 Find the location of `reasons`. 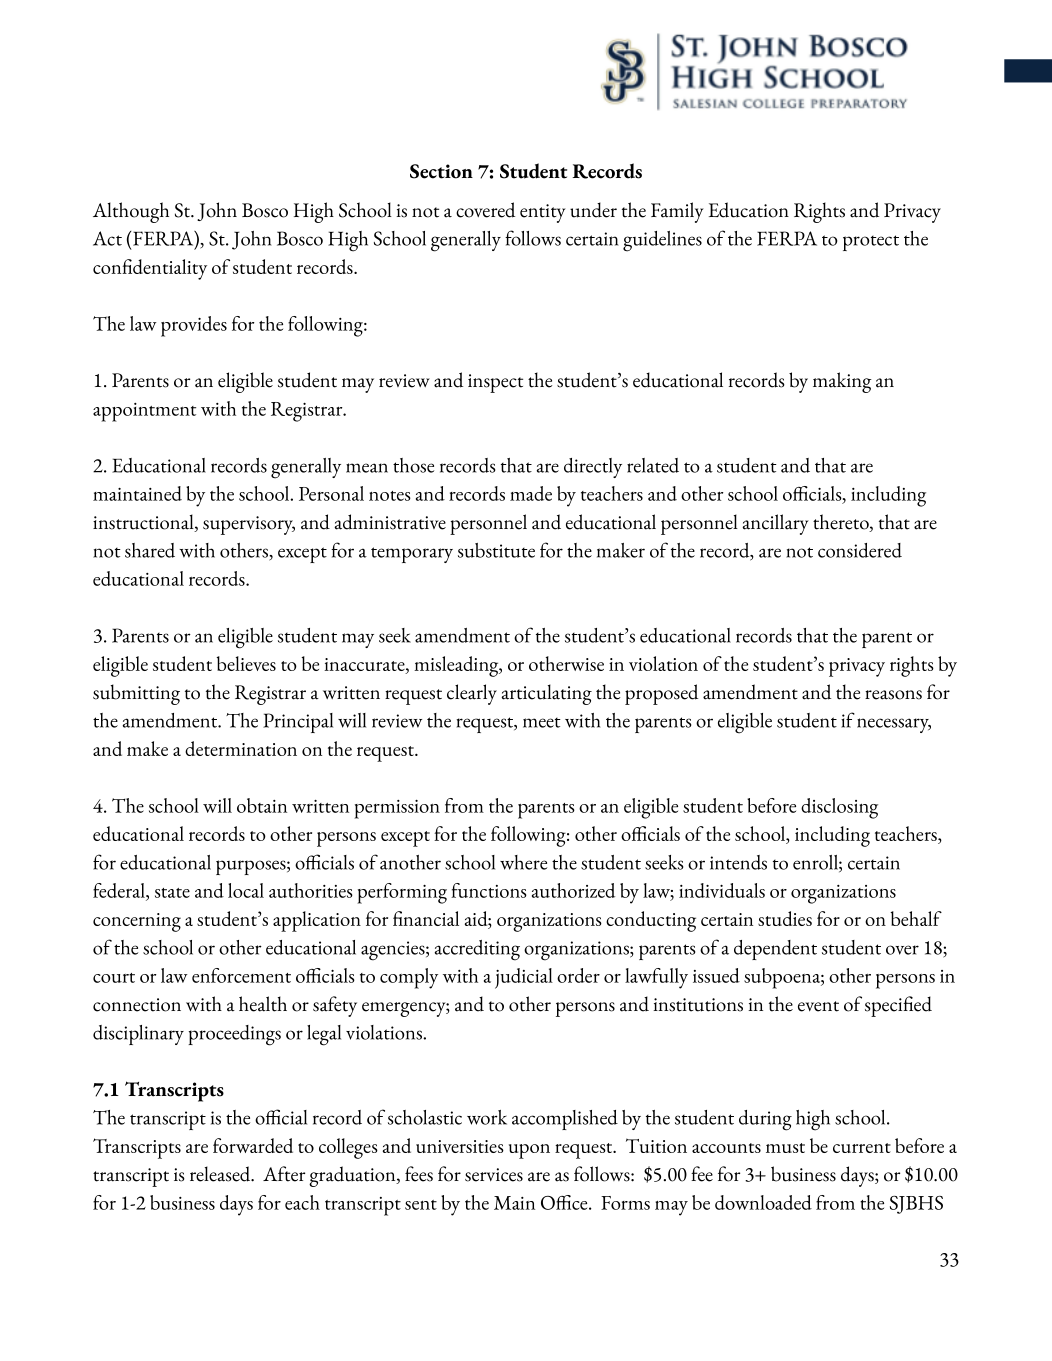

reasons is located at coordinates (893, 695).
